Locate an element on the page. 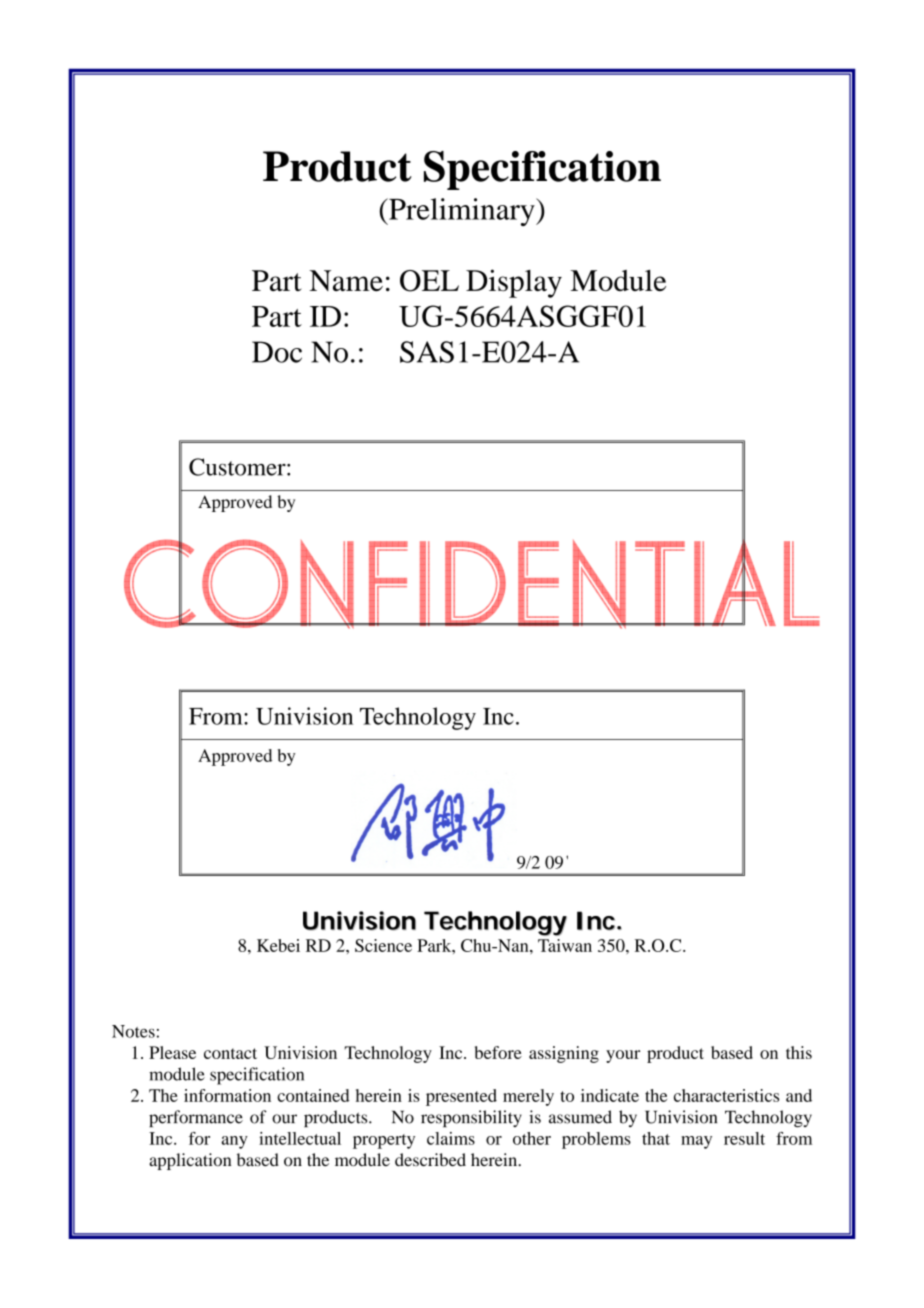  characteristics is located at coordinates (726, 1095).
